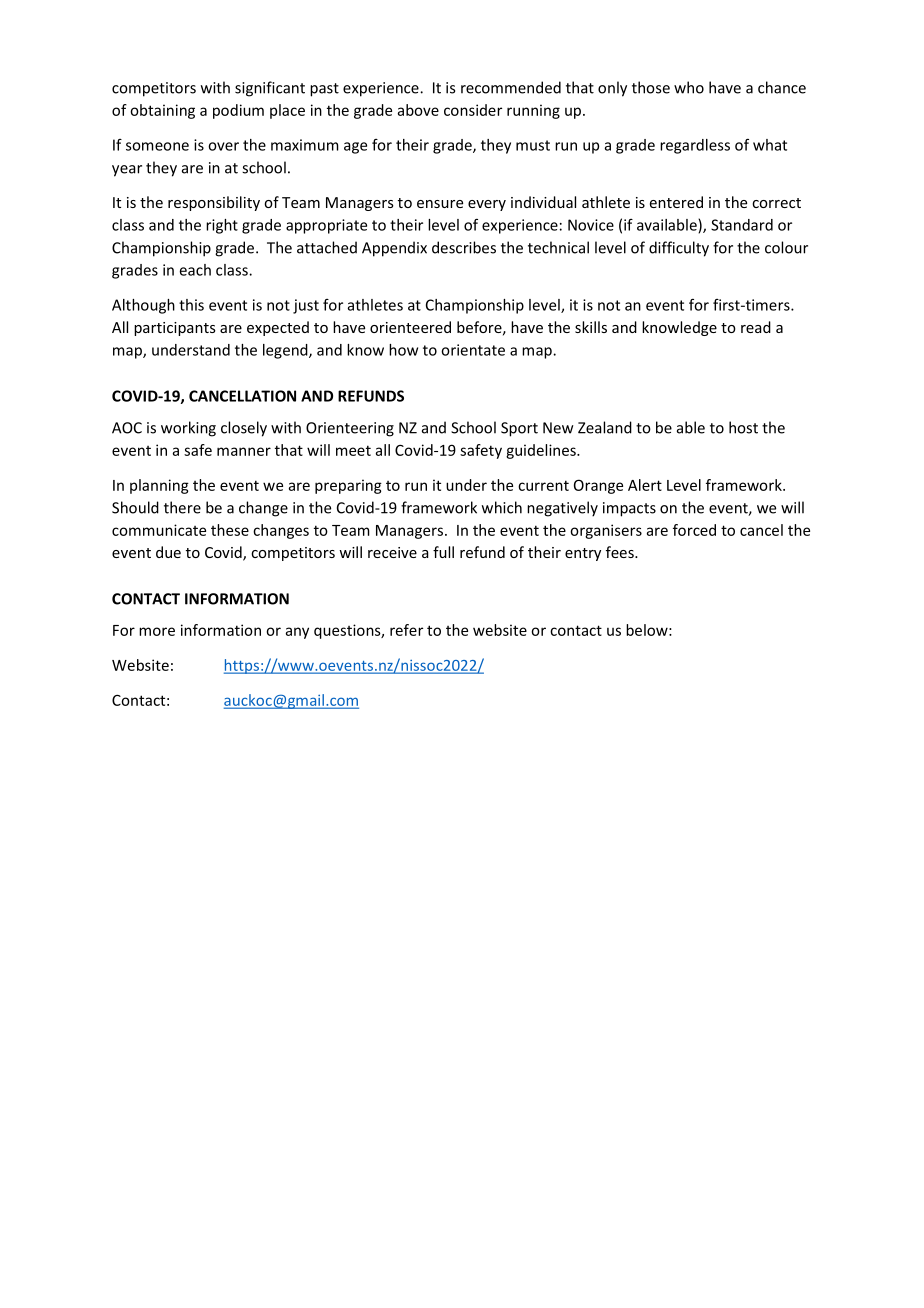 The image size is (924, 1308). I want to click on participants, so click(175, 329).
